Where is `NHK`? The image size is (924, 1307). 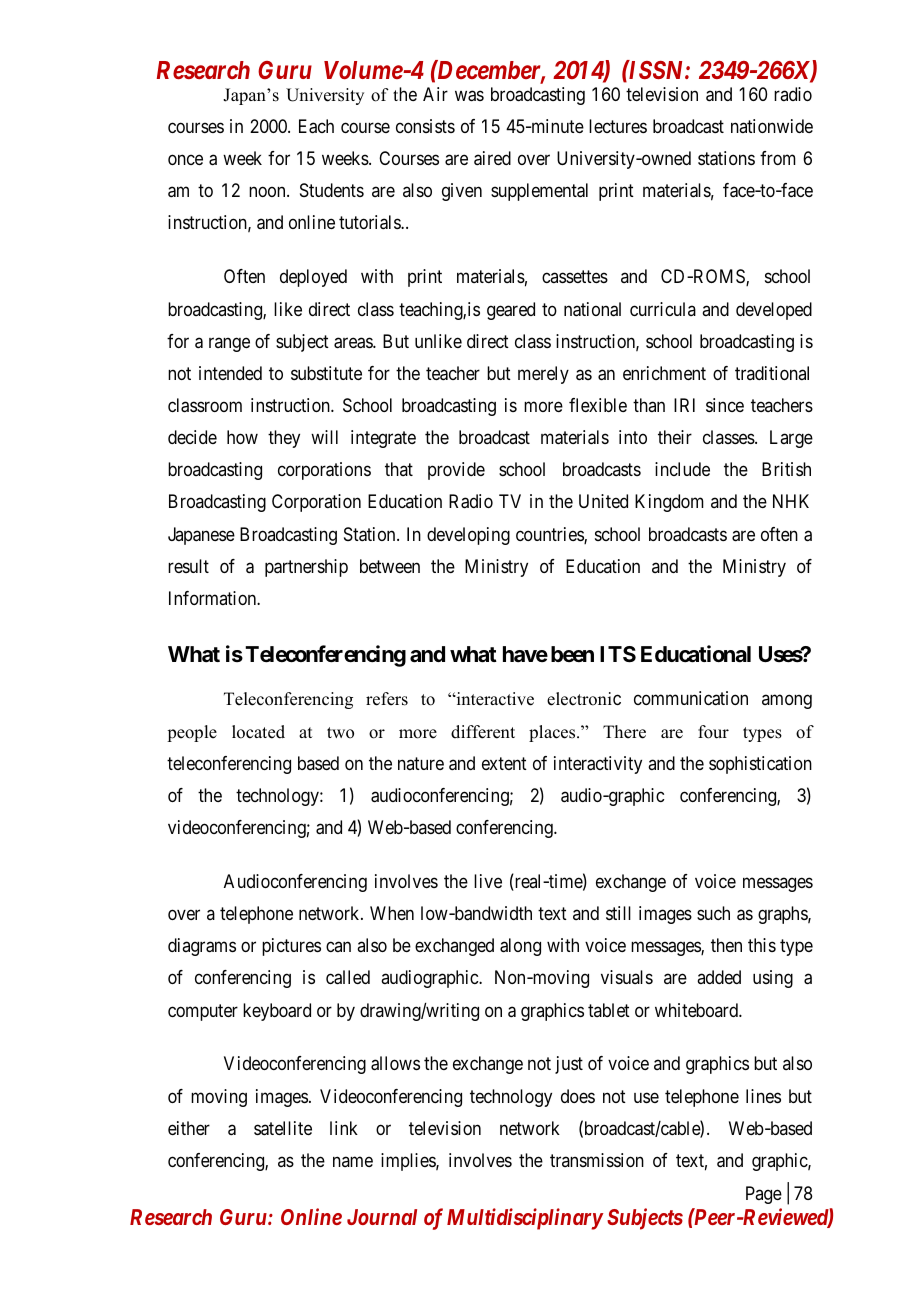
NHK is located at coordinates (791, 501).
